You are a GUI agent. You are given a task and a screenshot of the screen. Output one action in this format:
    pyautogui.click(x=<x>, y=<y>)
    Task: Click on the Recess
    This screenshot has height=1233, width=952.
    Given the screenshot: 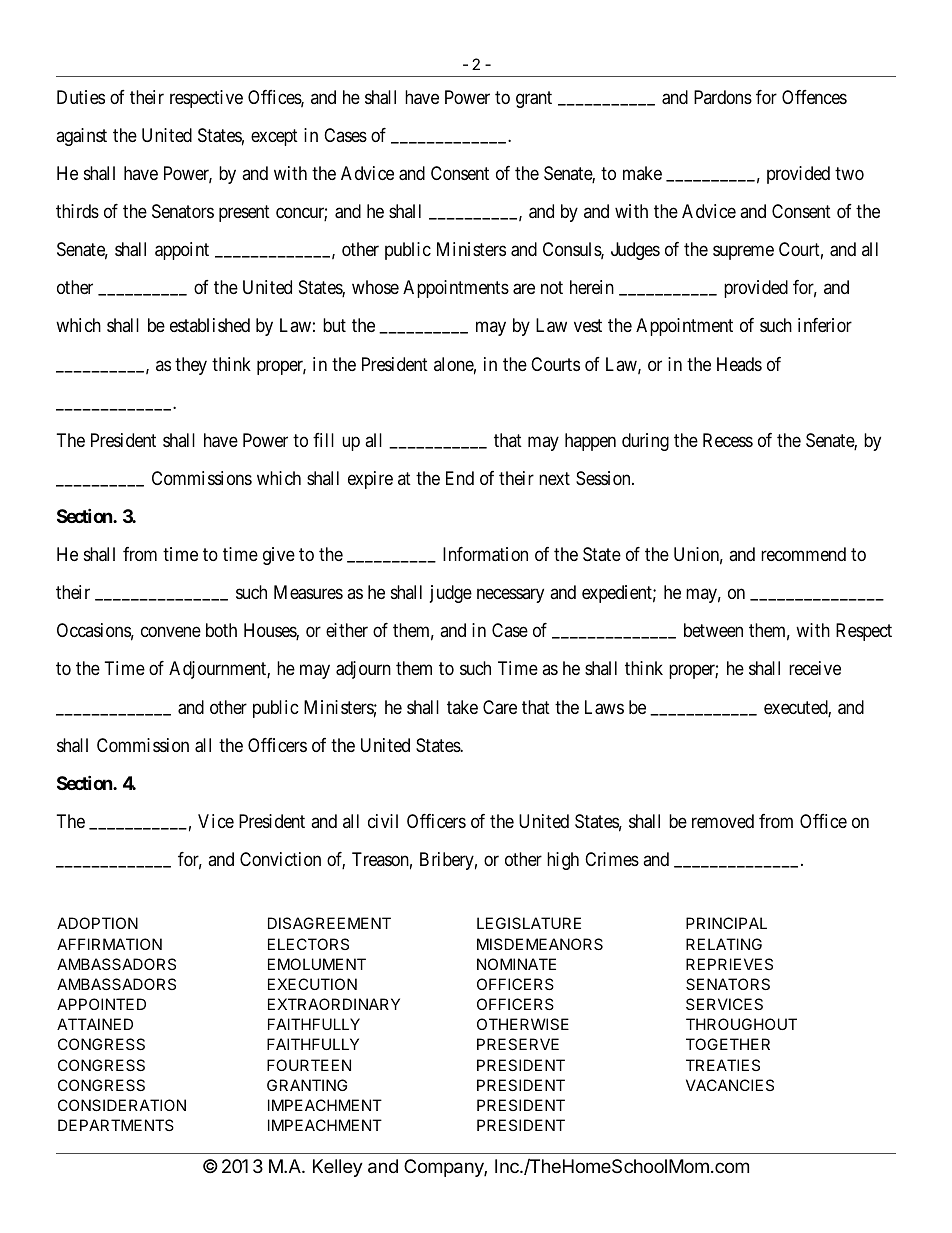 What is the action you would take?
    pyautogui.click(x=728, y=440)
